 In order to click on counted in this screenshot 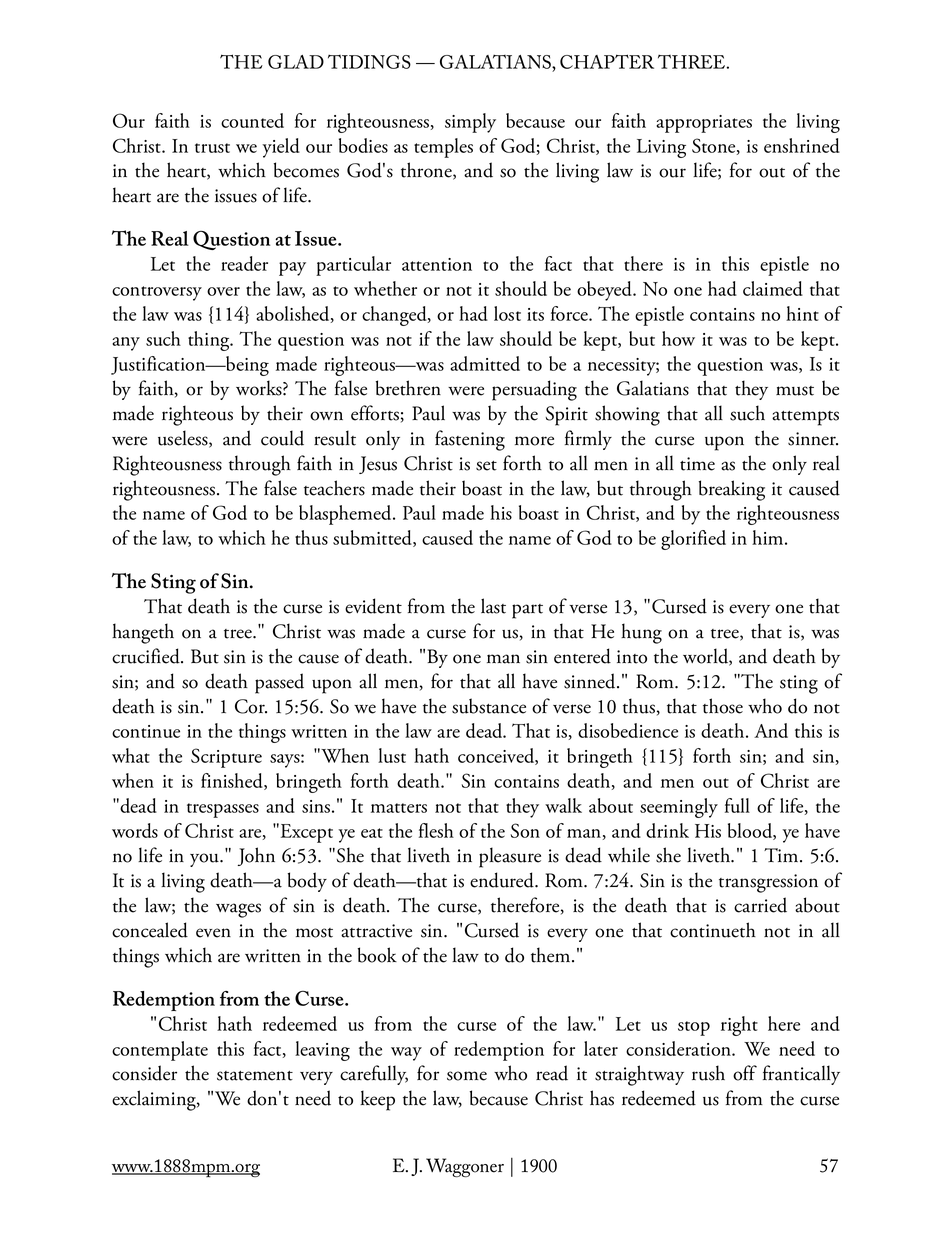, I will do `click(252, 120)`.
